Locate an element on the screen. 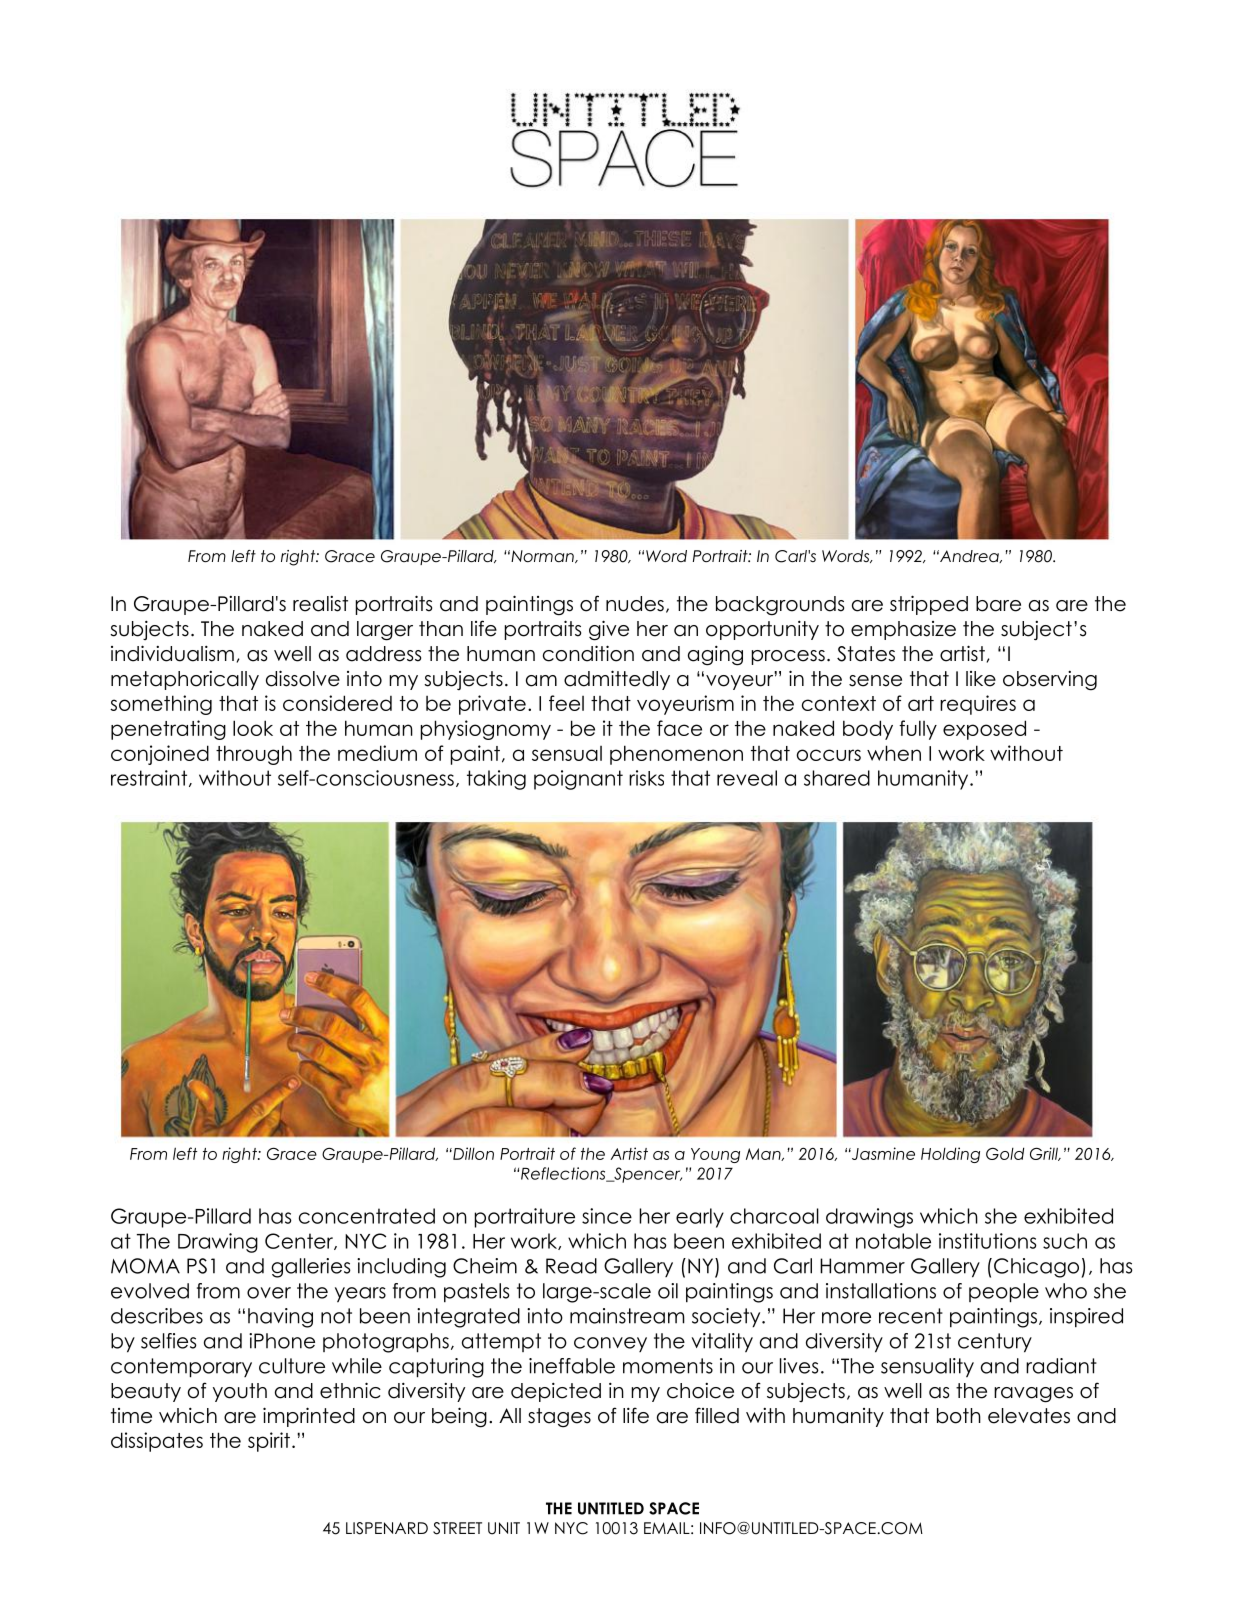 The image size is (1245, 1611). poignant is located at coordinates (578, 780).
